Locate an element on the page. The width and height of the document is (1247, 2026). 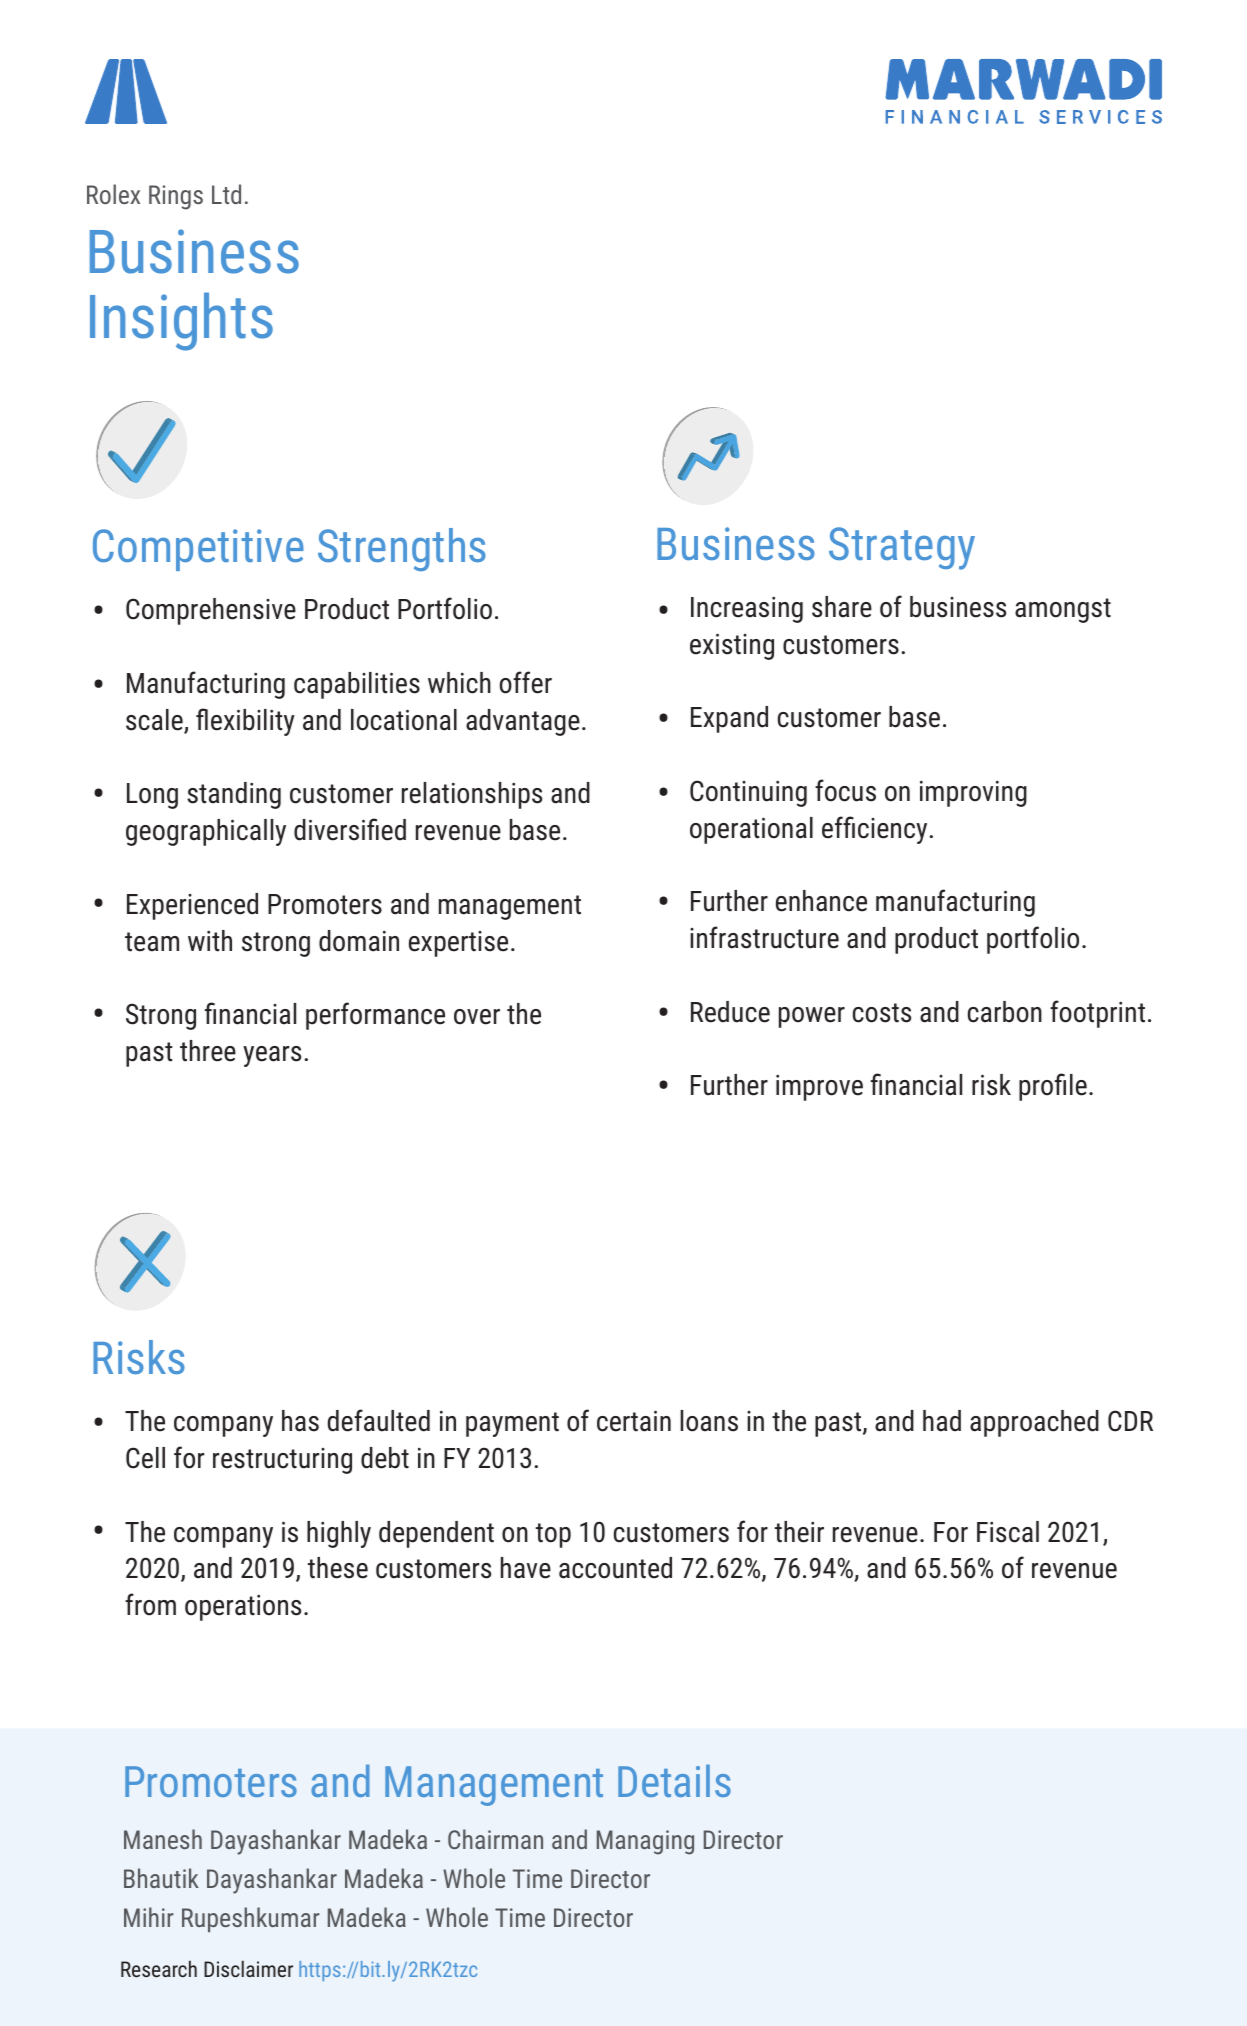
Strategy is located at coordinates (902, 548).
